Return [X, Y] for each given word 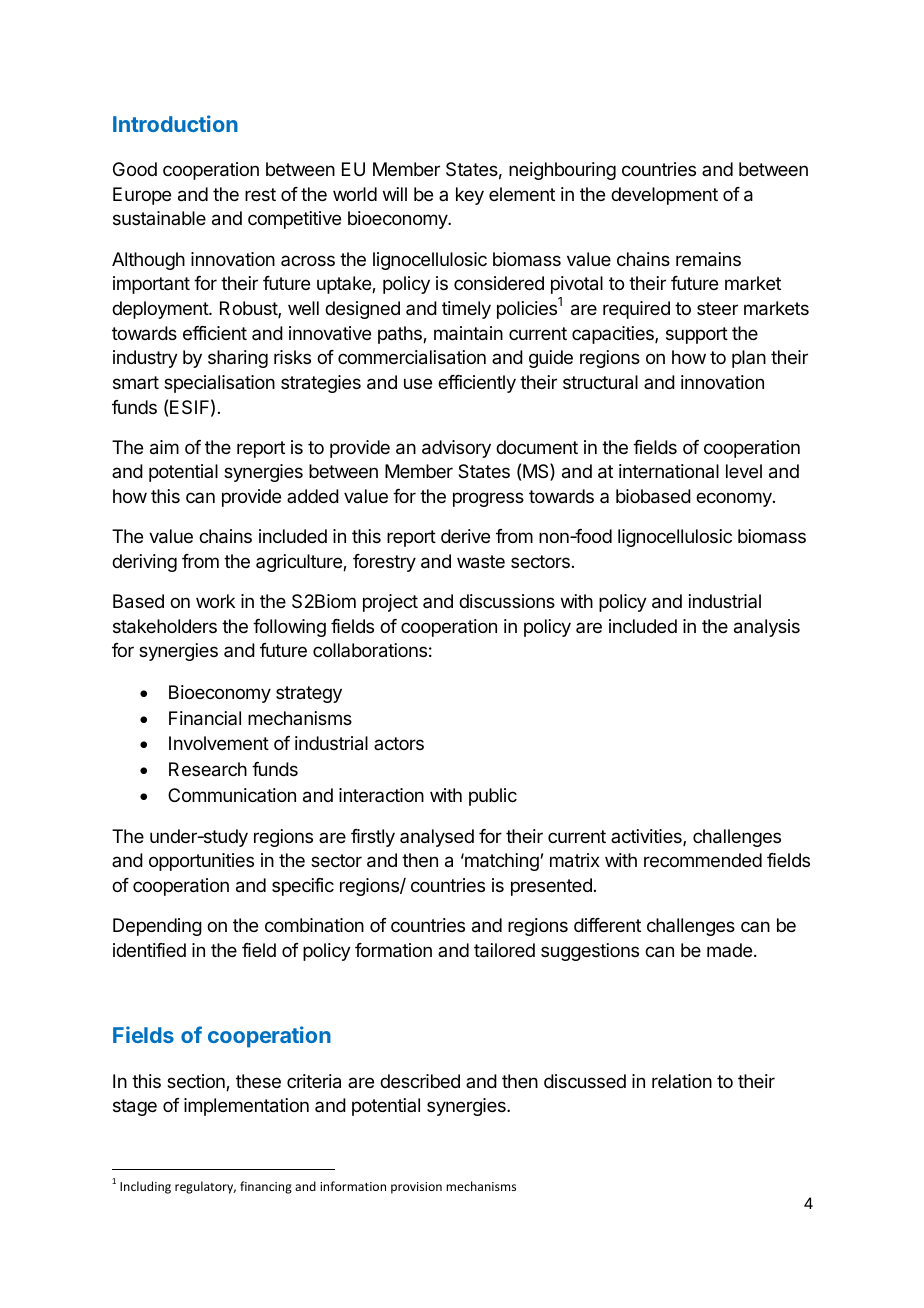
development [664, 196]
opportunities [201, 862]
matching [501, 862]
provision [416, 1188]
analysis [767, 628]
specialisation [219, 384]
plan [749, 359]
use [418, 383]
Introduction [175, 123]
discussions [507, 601]
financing [266, 1187]
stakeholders [165, 626]
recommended [703, 860]
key [470, 196]
